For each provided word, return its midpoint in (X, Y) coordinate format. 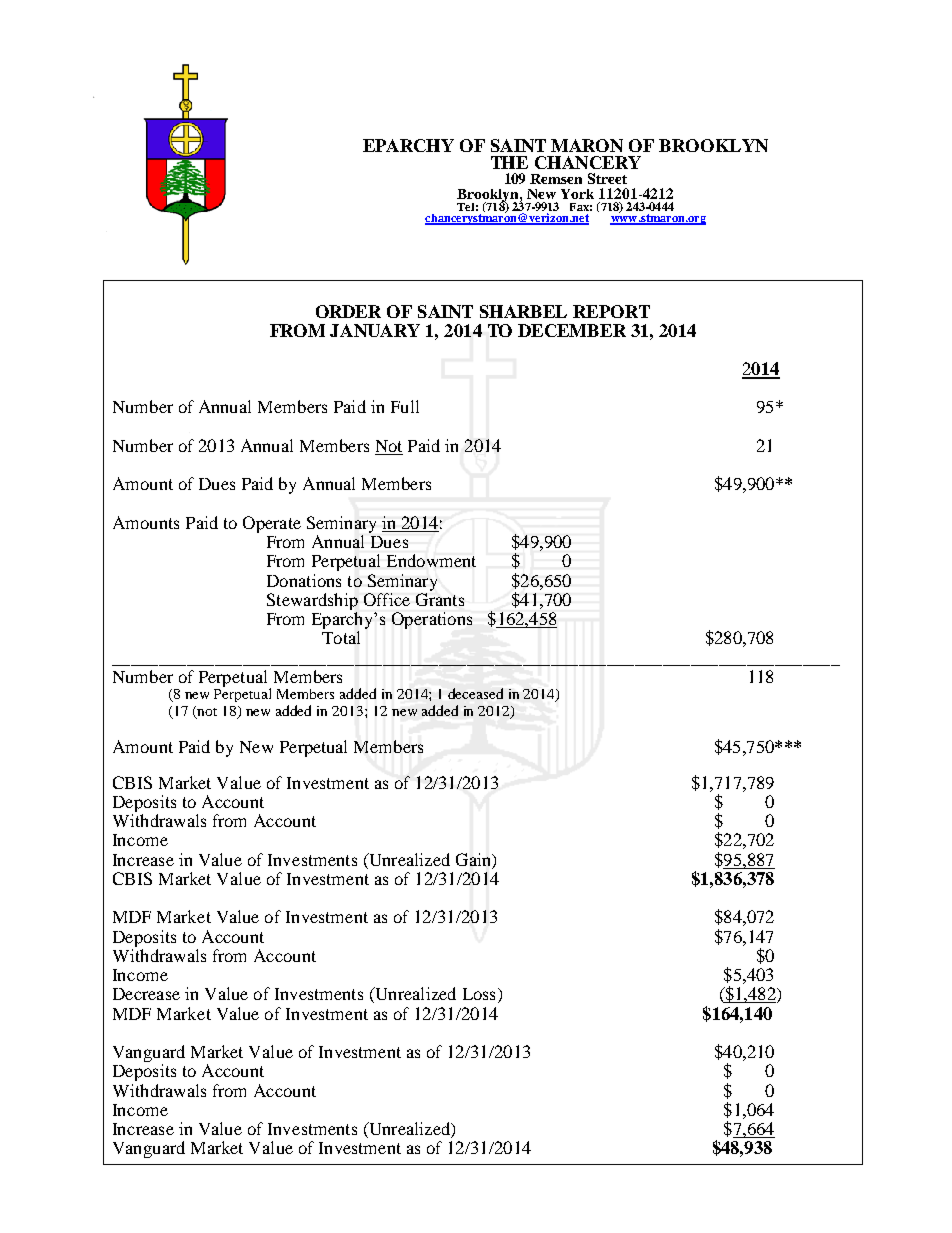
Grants (440, 599)
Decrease (146, 994)
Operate (272, 524)
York (577, 194)
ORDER (348, 311)
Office (387, 599)
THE (509, 162)
